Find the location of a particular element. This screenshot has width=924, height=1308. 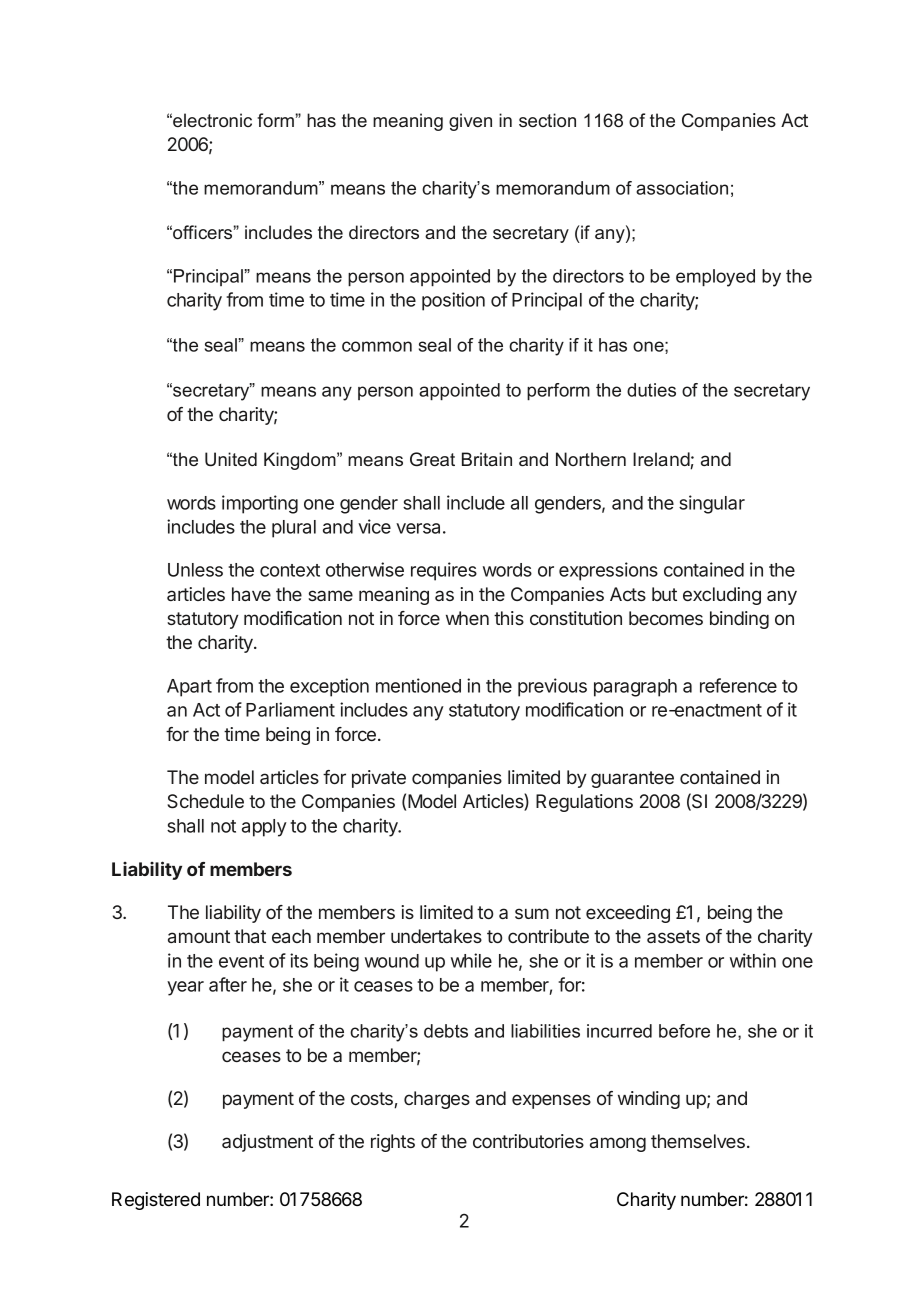

duties is located at coordinates (651, 390).
